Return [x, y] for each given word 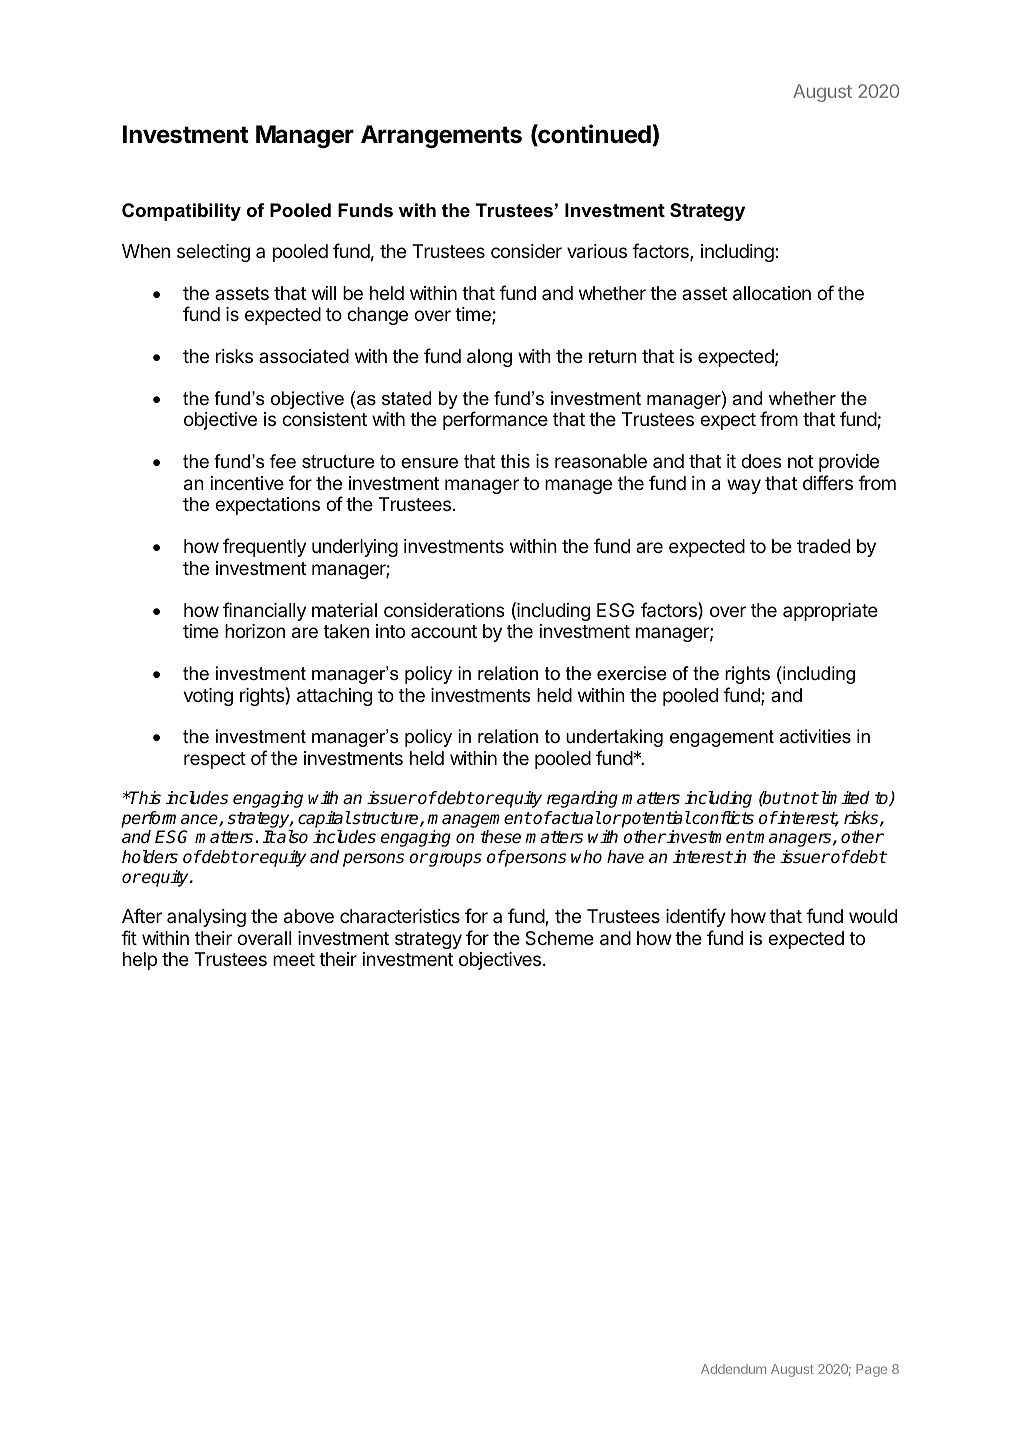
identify [696, 917]
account [444, 631]
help [140, 961]
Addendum [733, 1369]
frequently [264, 547]
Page [871, 1370]
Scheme [559, 938]
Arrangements [441, 136]
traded [823, 546]
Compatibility [181, 212]
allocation [772, 293]
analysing [206, 918]
